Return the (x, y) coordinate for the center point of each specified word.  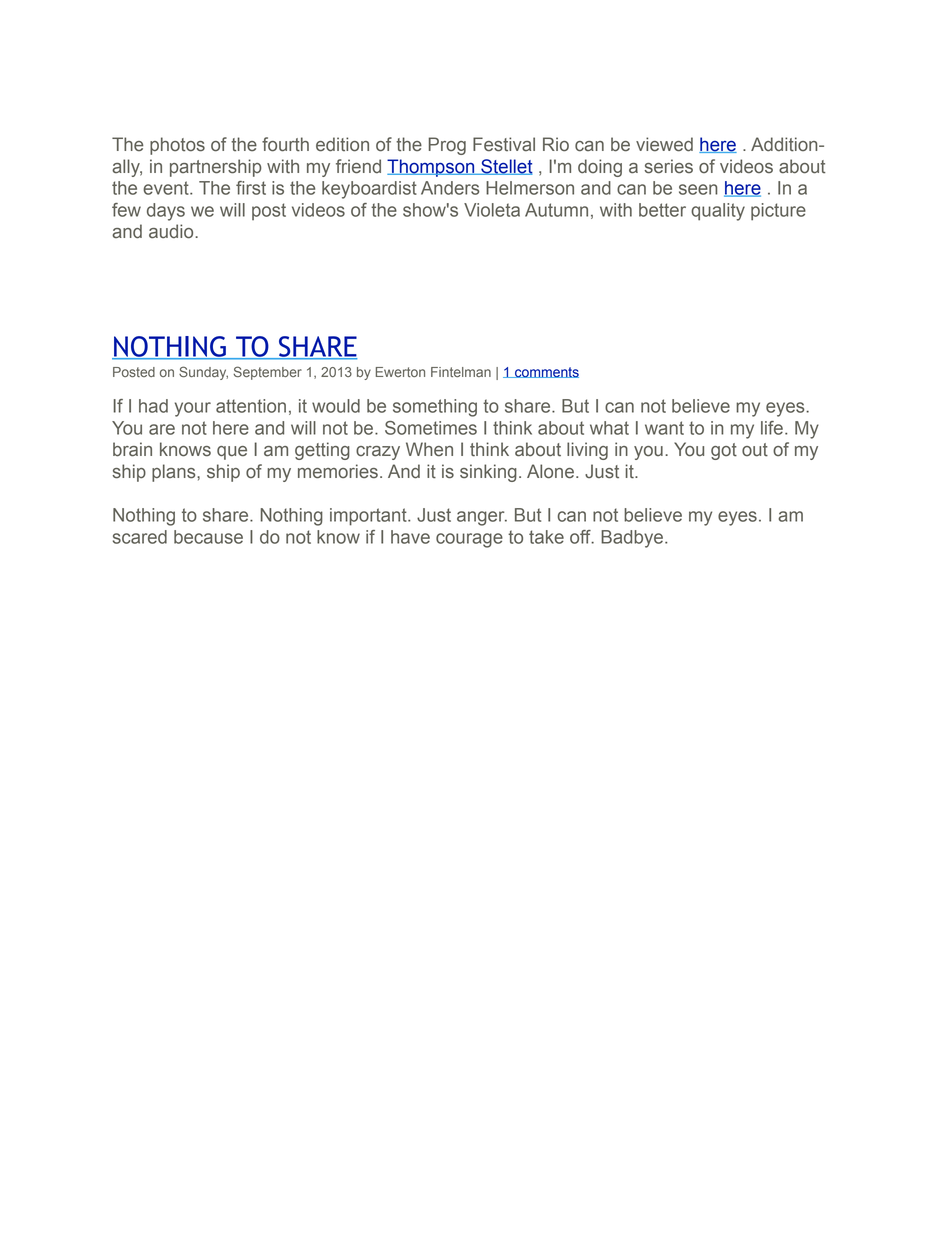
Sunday (203, 373)
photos (177, 146)
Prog (447, 146)
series (668, 166)
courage (469, 540)
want (664, 428)
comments (546, 372)
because (208, 537)
